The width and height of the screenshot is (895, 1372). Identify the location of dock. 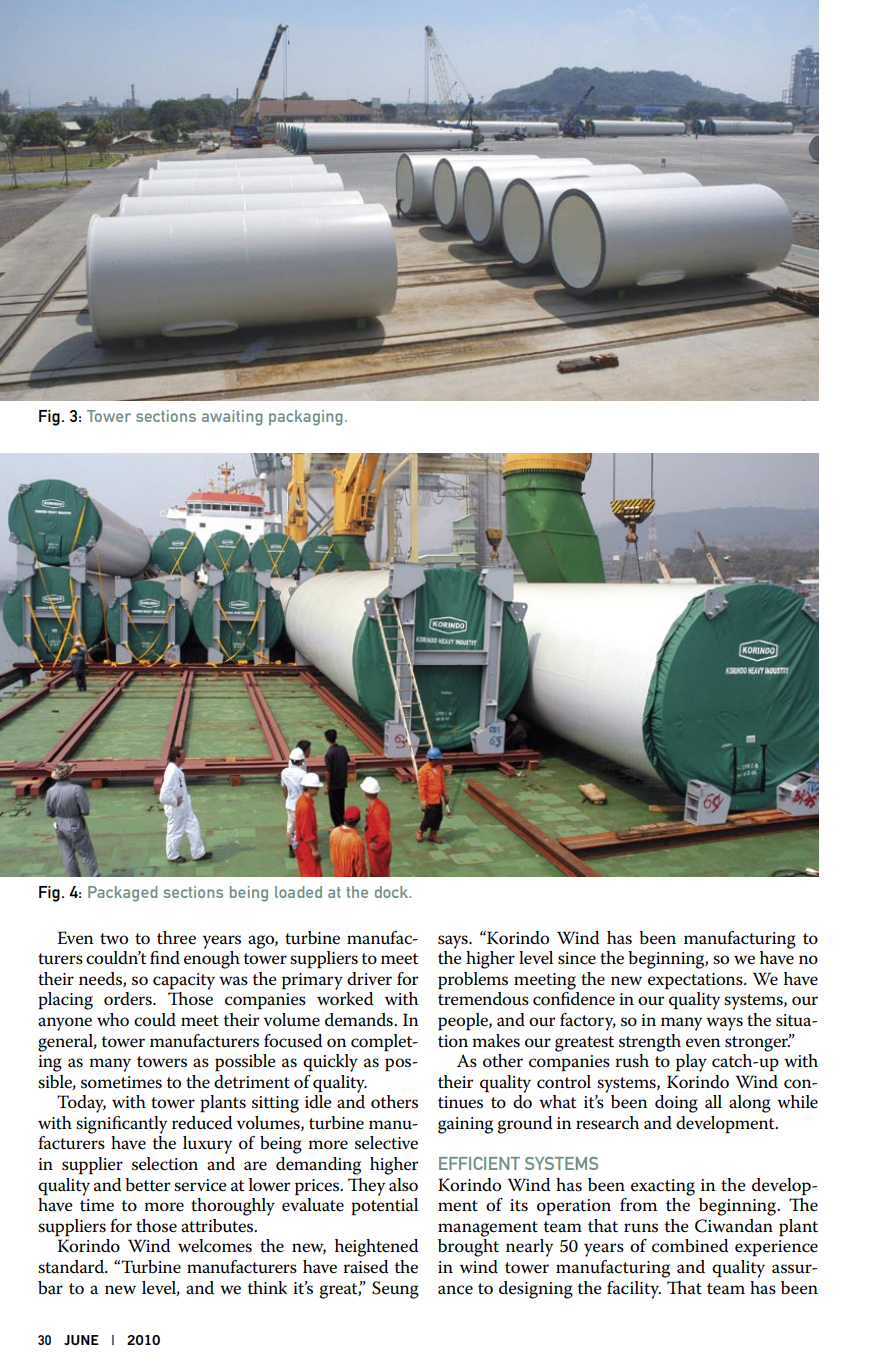
(393, 892).
